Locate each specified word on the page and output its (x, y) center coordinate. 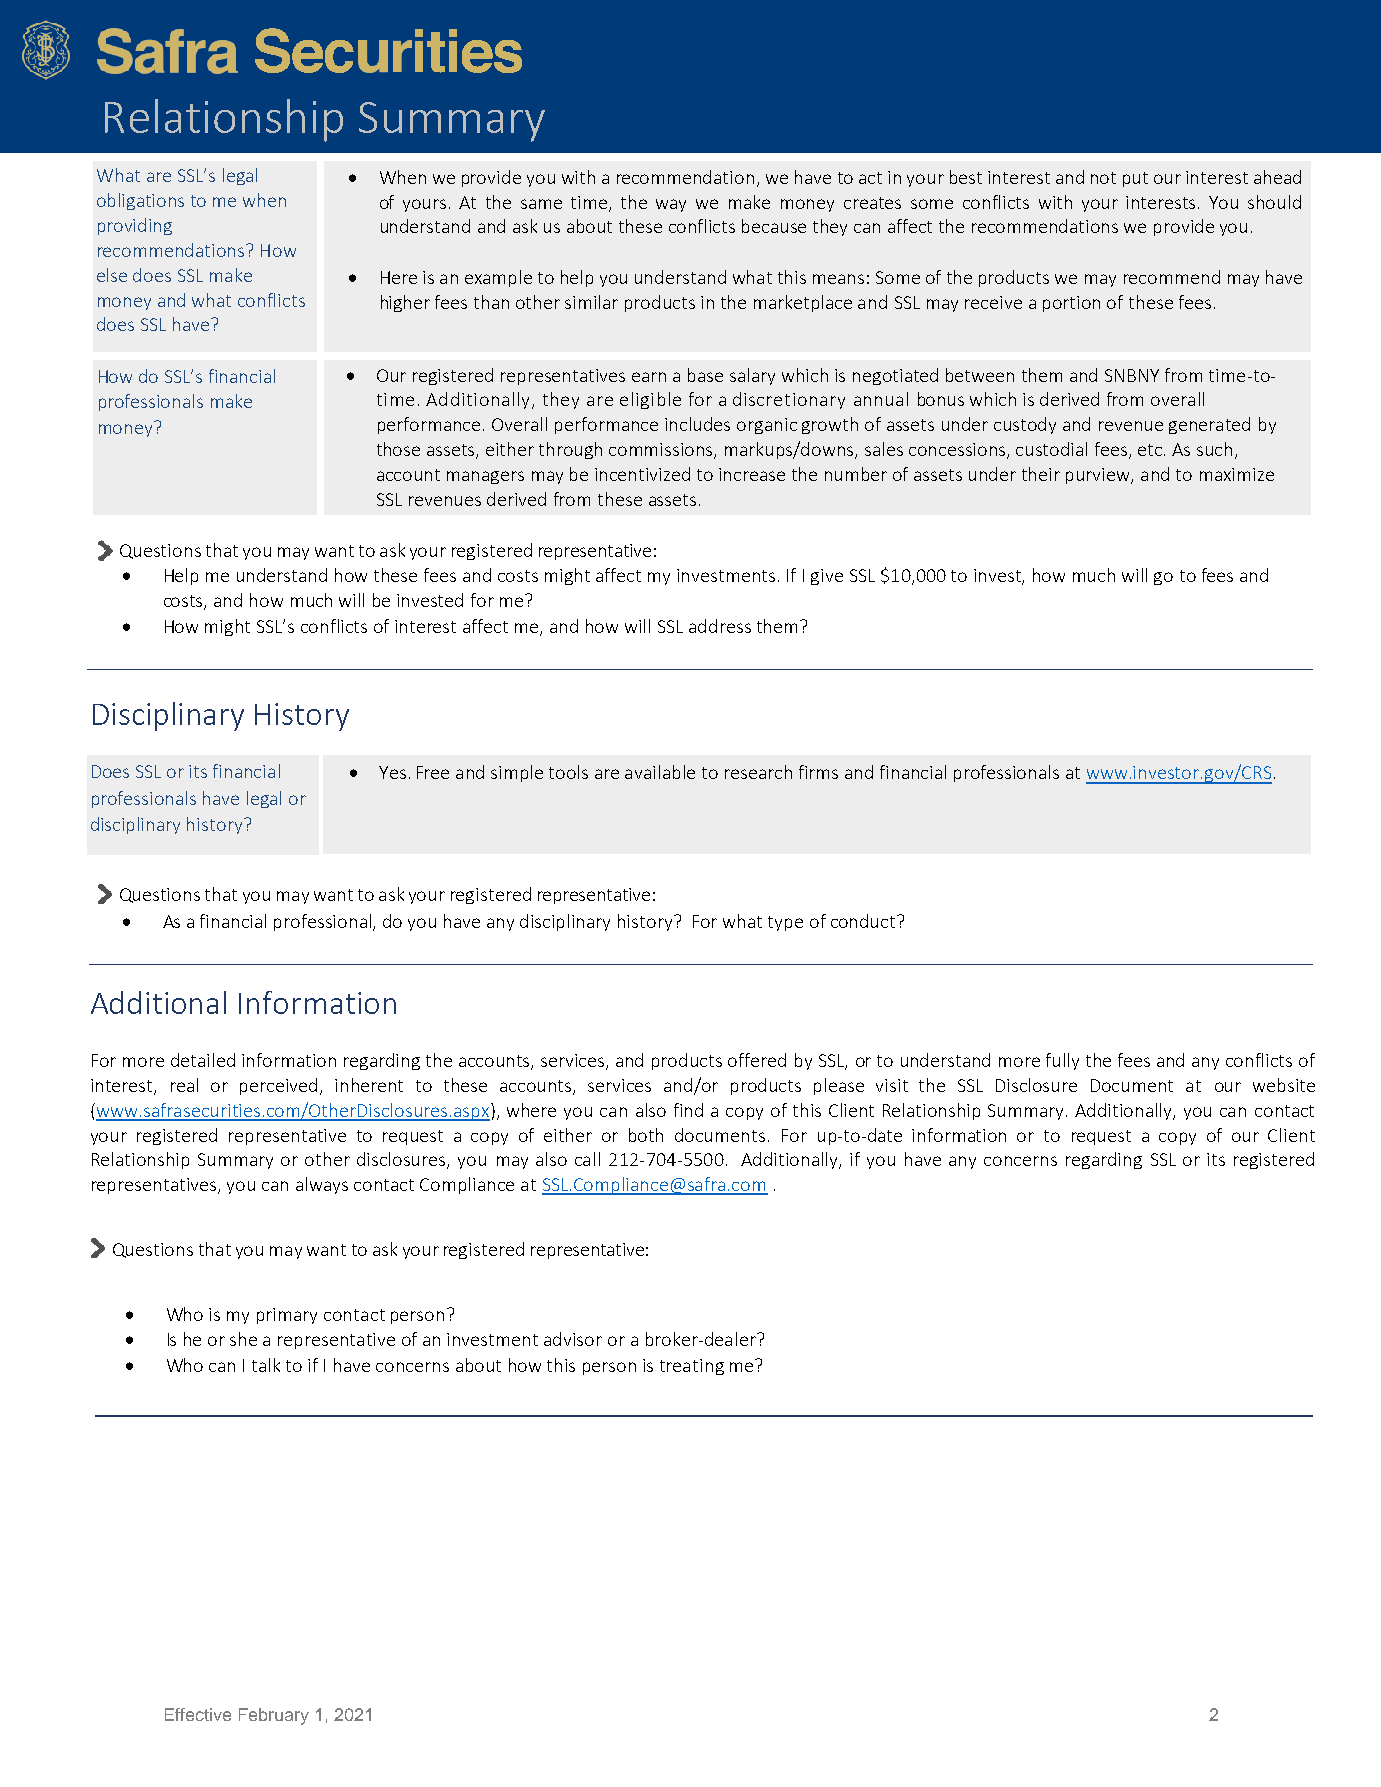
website (1284, 1085)
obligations (140, 201)
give (827, 577)
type (785, 923)
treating (692, 1367)
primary (287, 1316)
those (398, 449)
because (774, 226)
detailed (203, 1060)
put (1135, 179)
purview (1099, 476)
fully (1062, 1061)
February (274, 1716)
